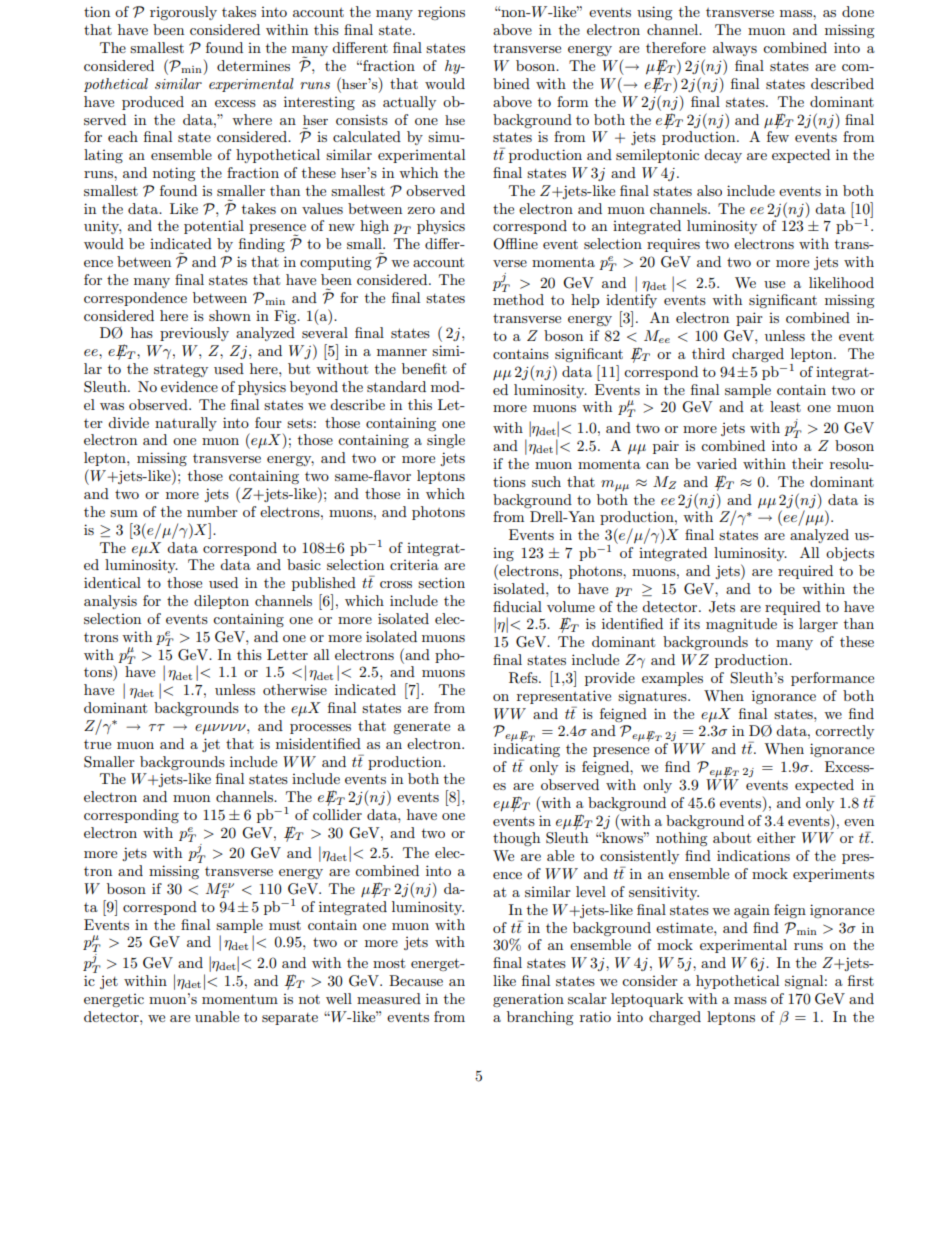 The height and width of the screenshot is (1233, 952). I want to click on regions, so click(441, 13).
